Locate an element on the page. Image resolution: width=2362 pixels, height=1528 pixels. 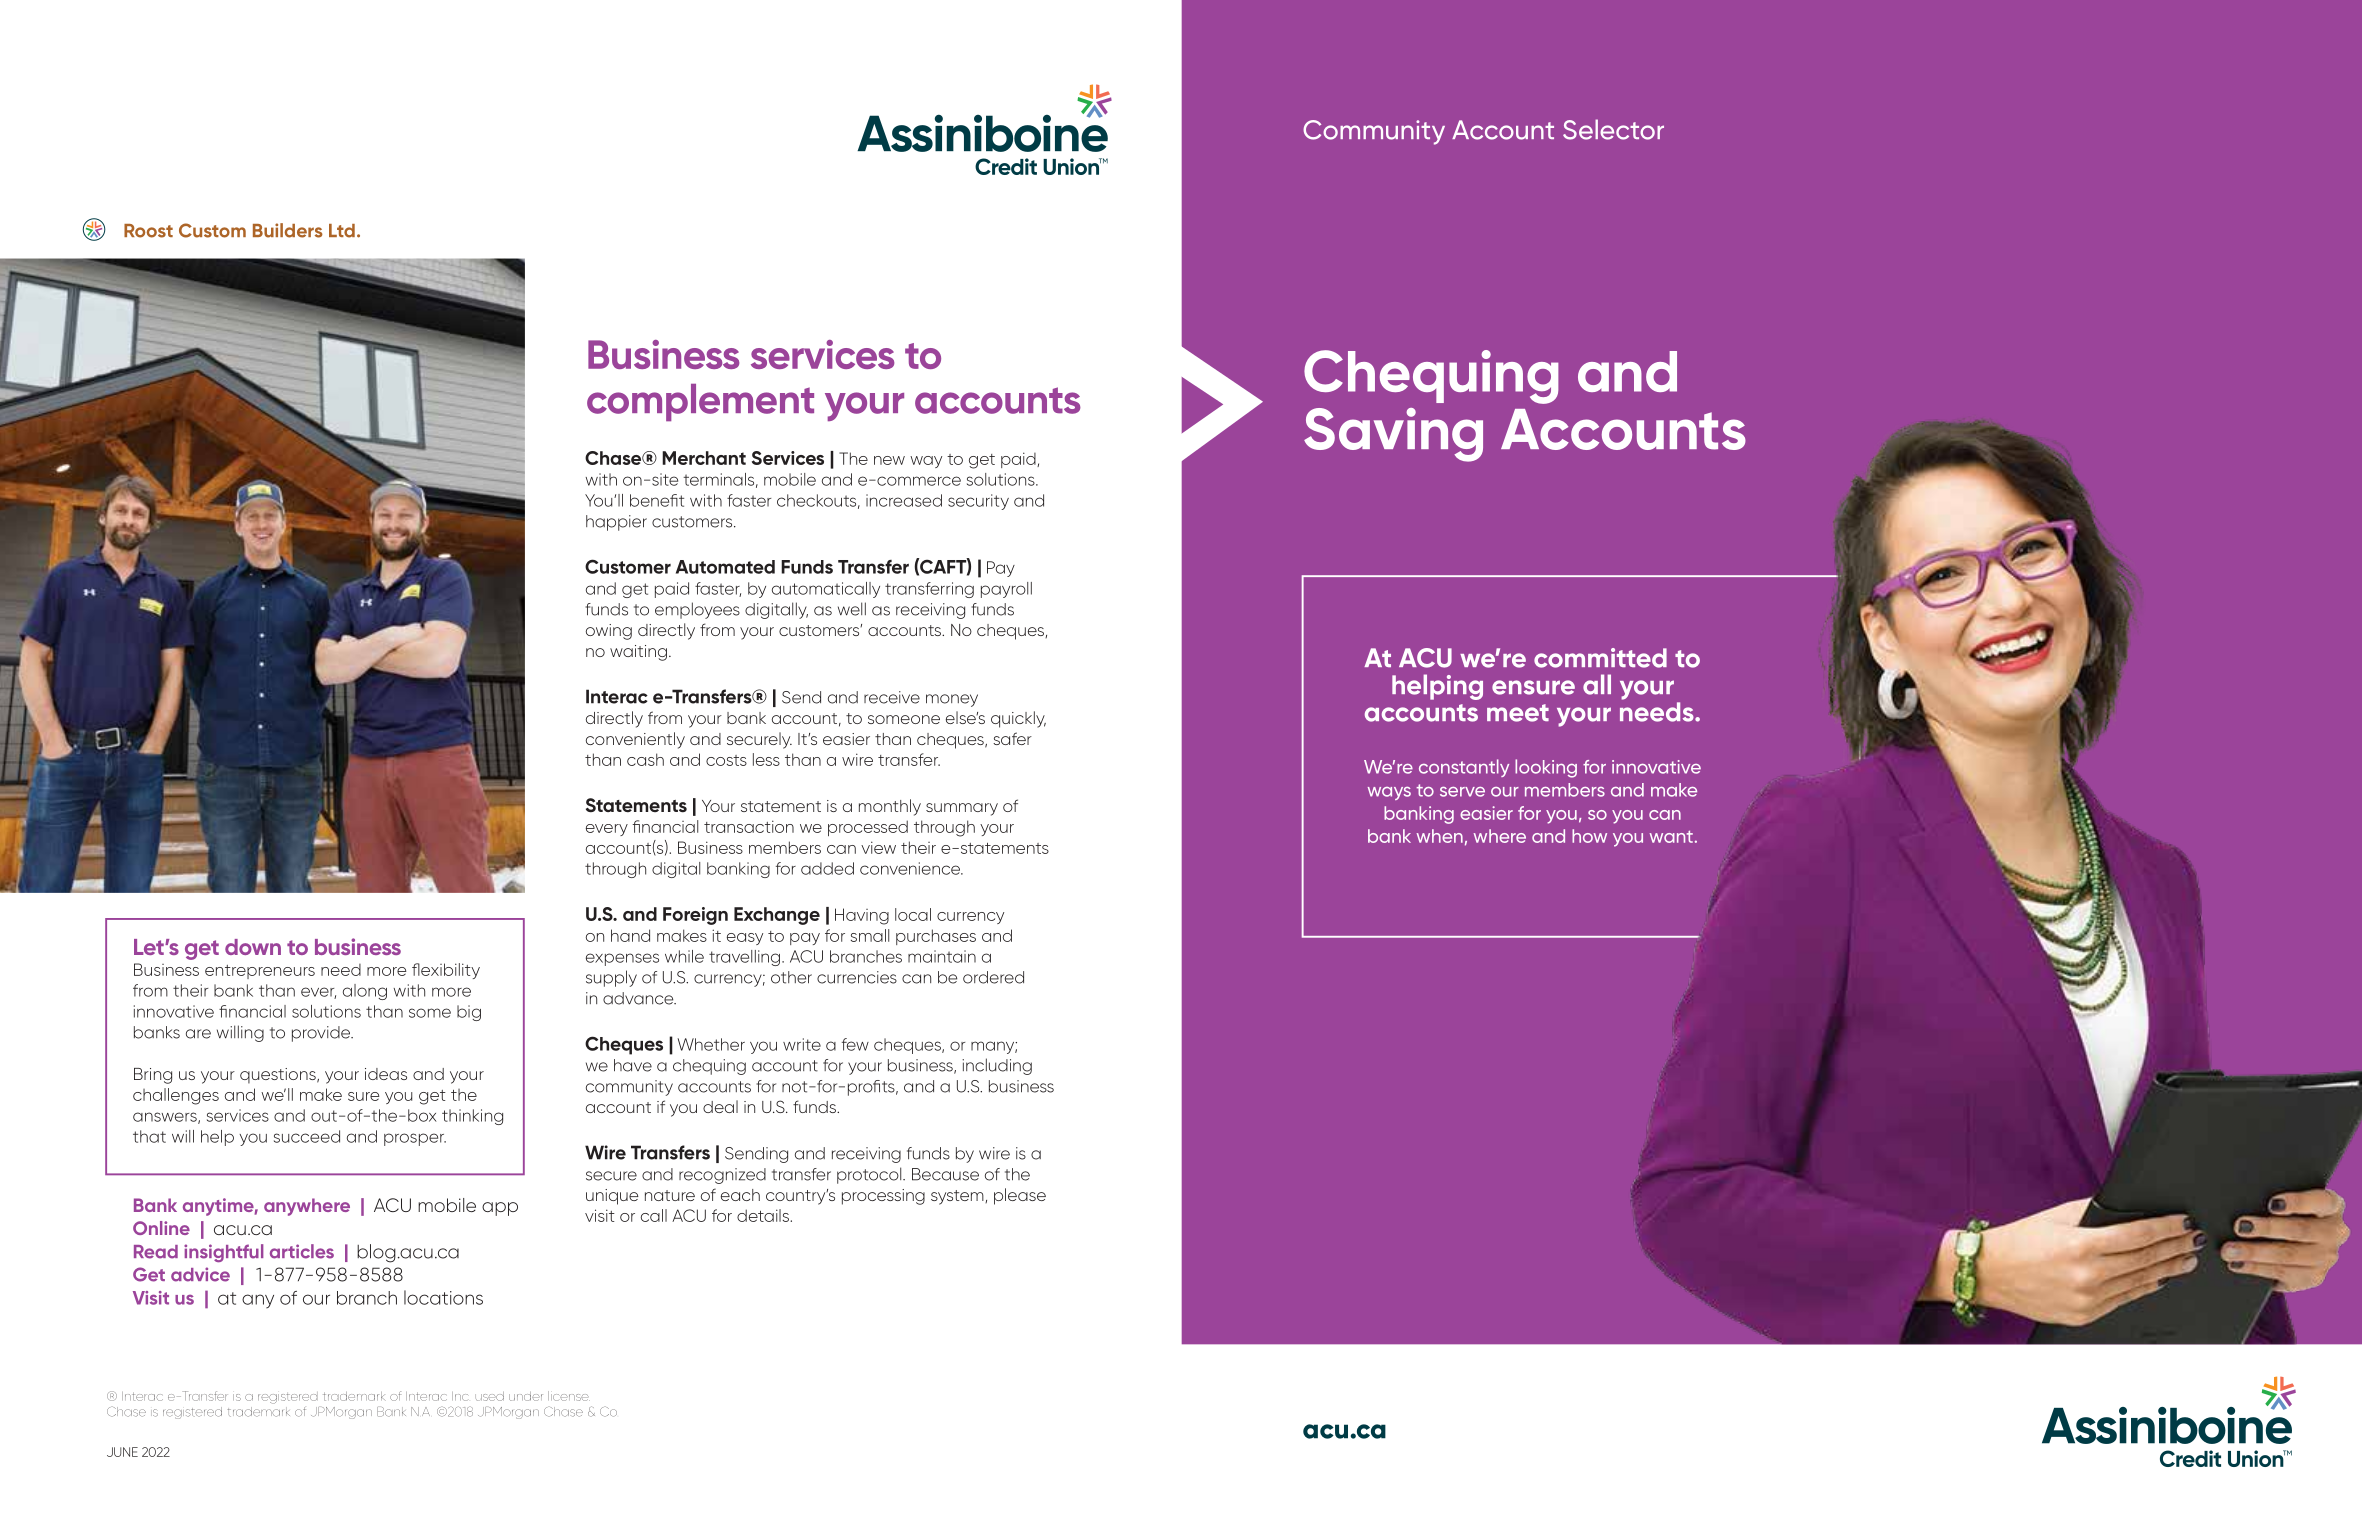
owing is located at coordinates (609, 632).
